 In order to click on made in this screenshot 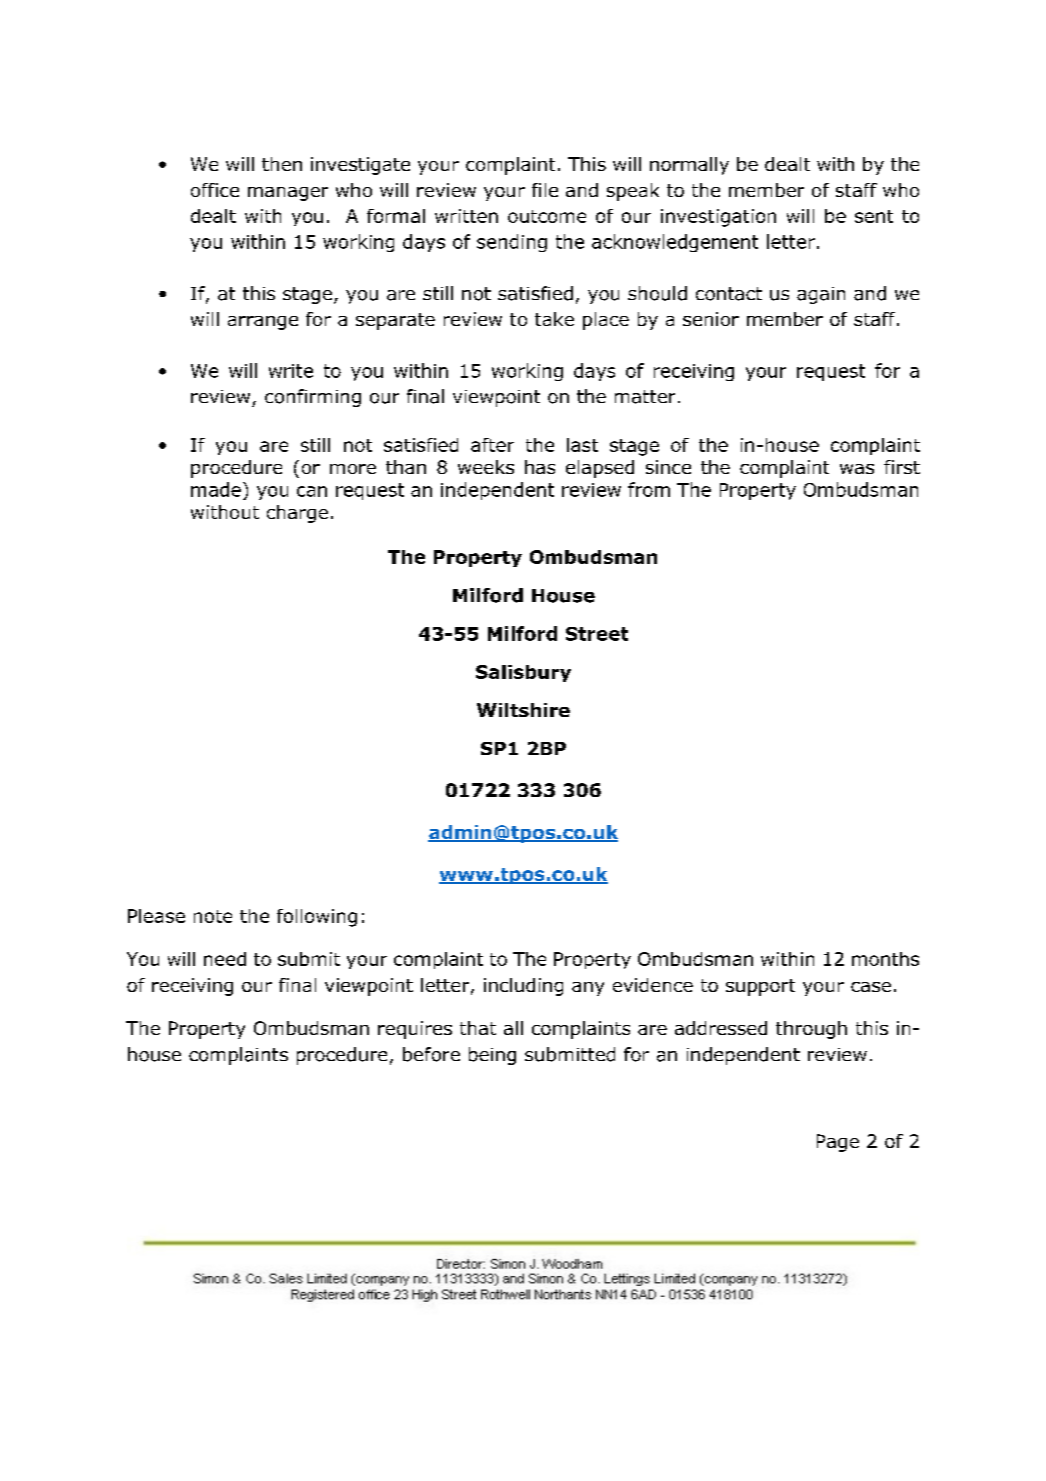, I will do `click(216, 489)`.
